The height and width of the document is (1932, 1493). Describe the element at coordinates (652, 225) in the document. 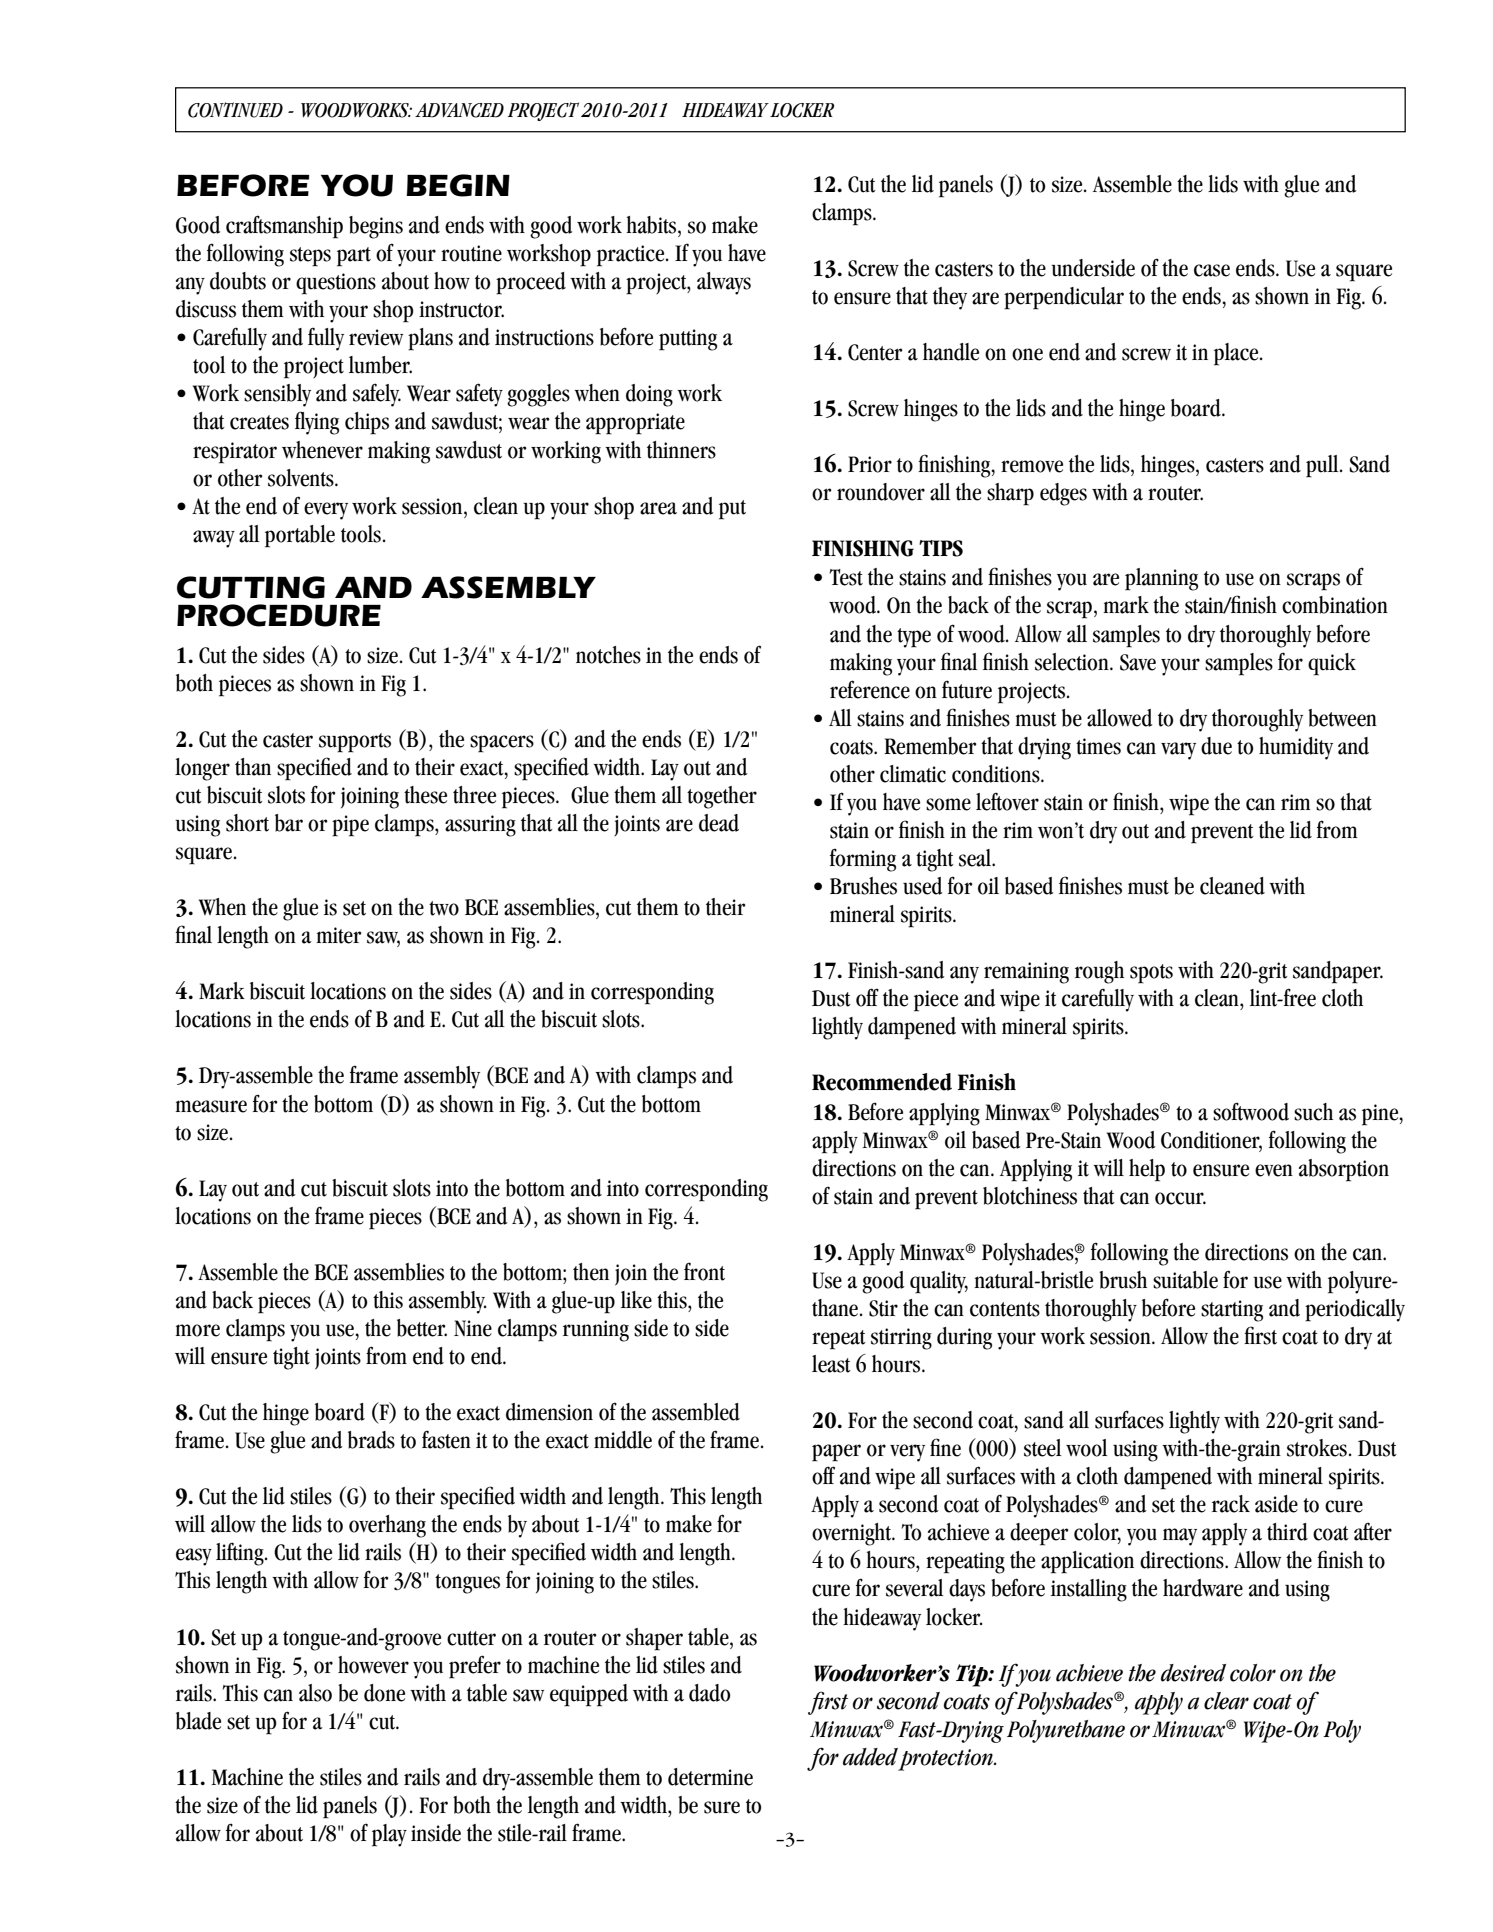

I see `habits` at that location.
